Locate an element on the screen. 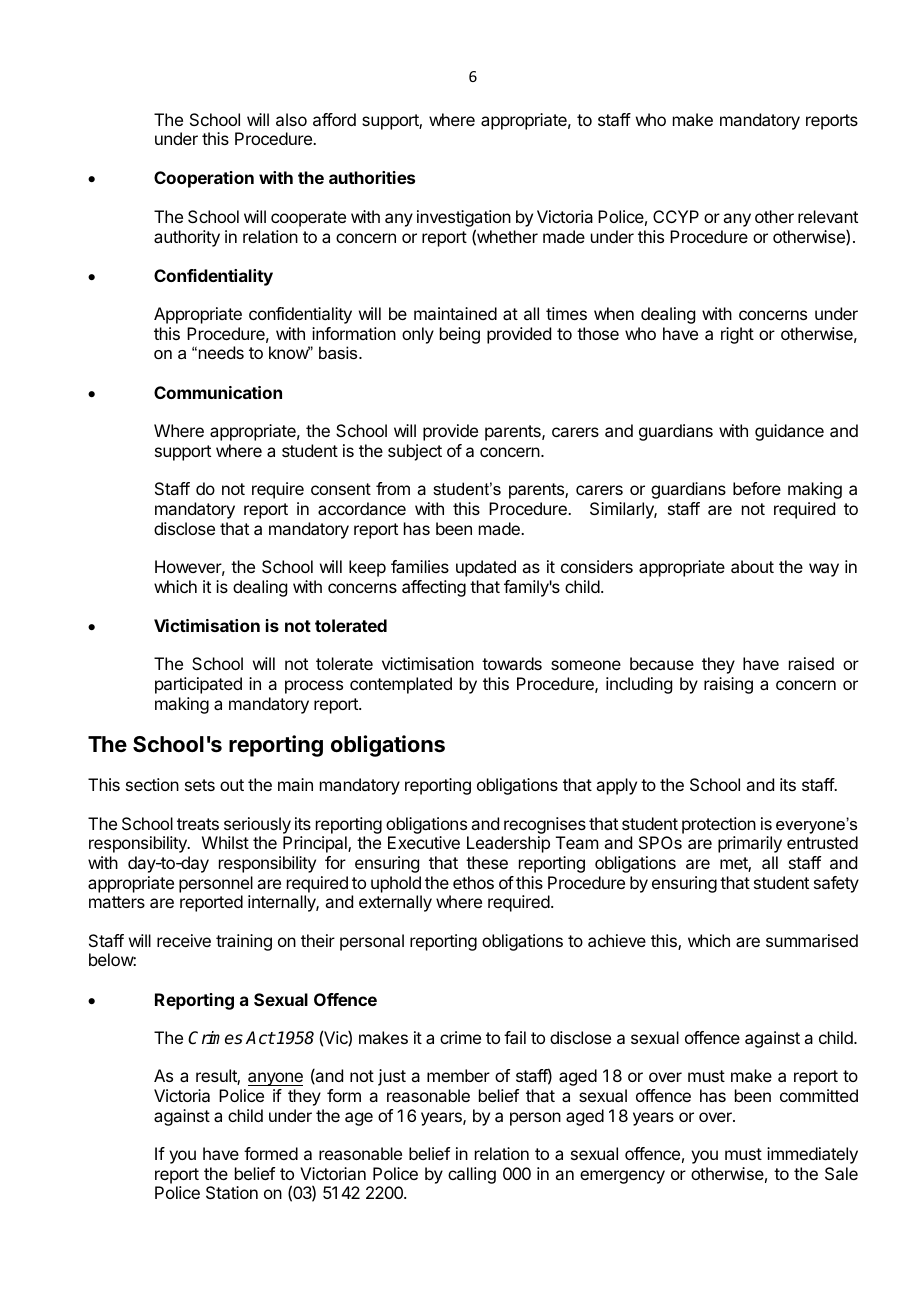 Image resolution: width=924 pixels, height=1308 pixels. raising is located at coordinates (728, 685).
